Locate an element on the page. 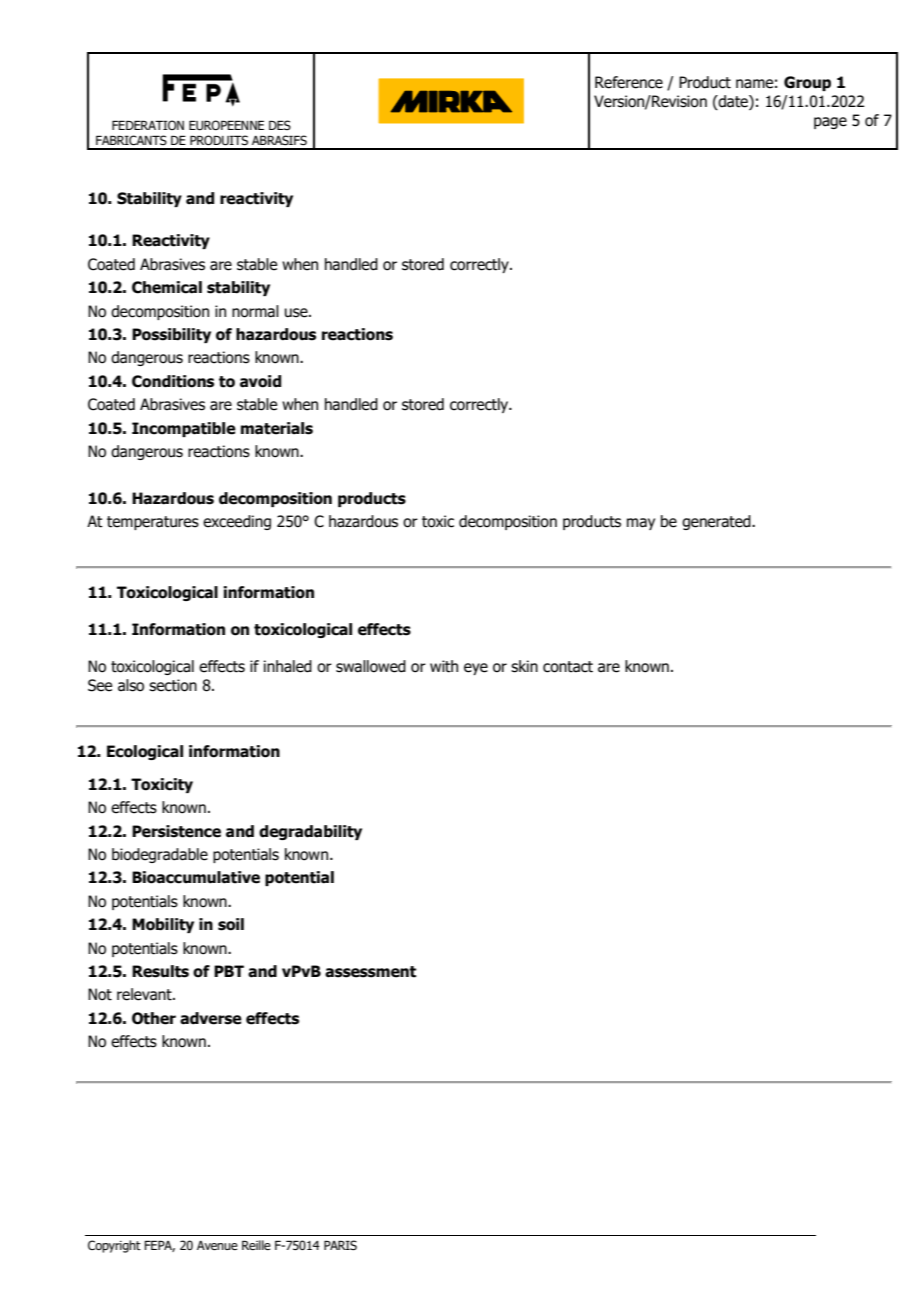  PARIS is located at coordinates (340, 1245).
